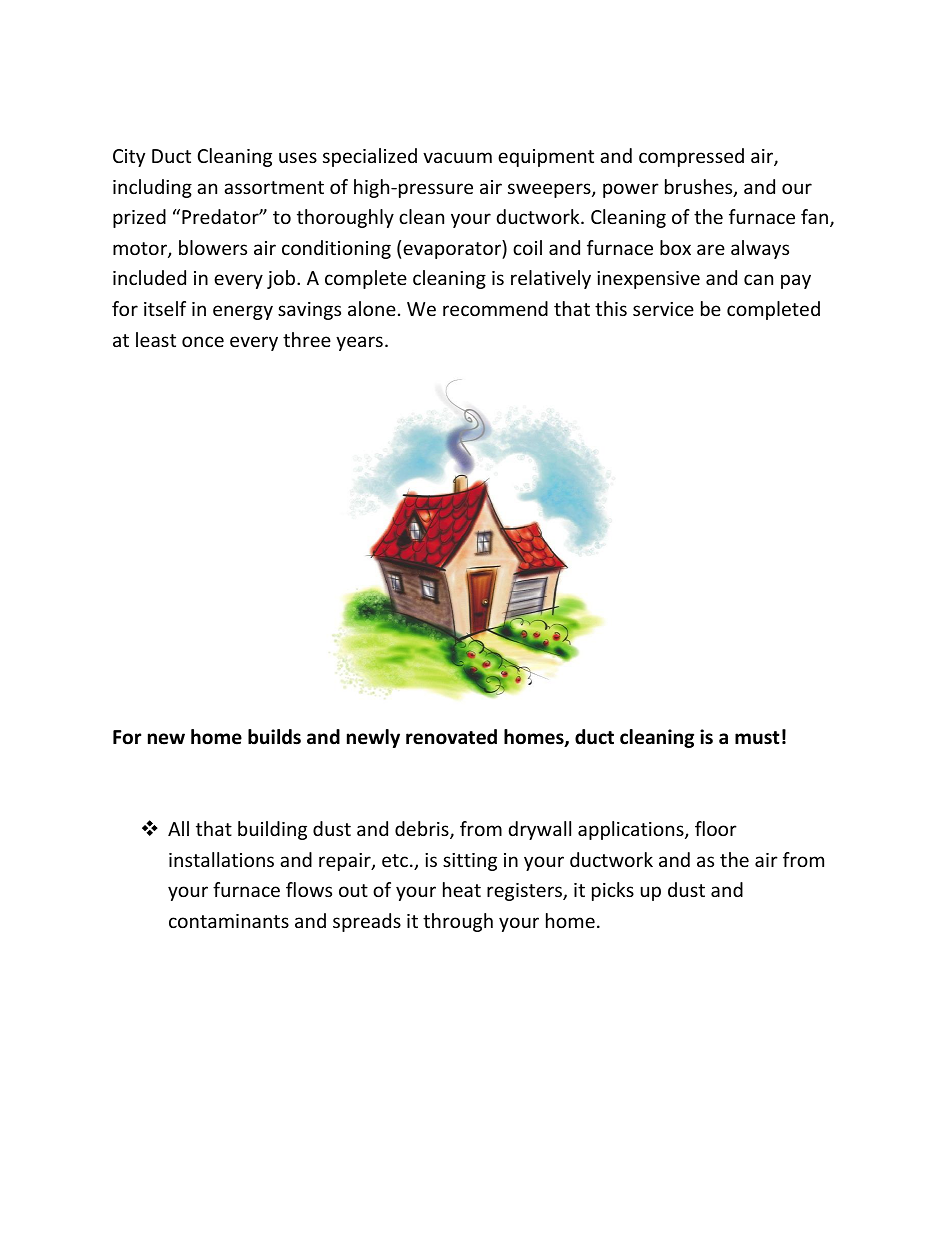  Describe the element at coordinates (229, 921) in the image. I see `contaminants` at that location.
